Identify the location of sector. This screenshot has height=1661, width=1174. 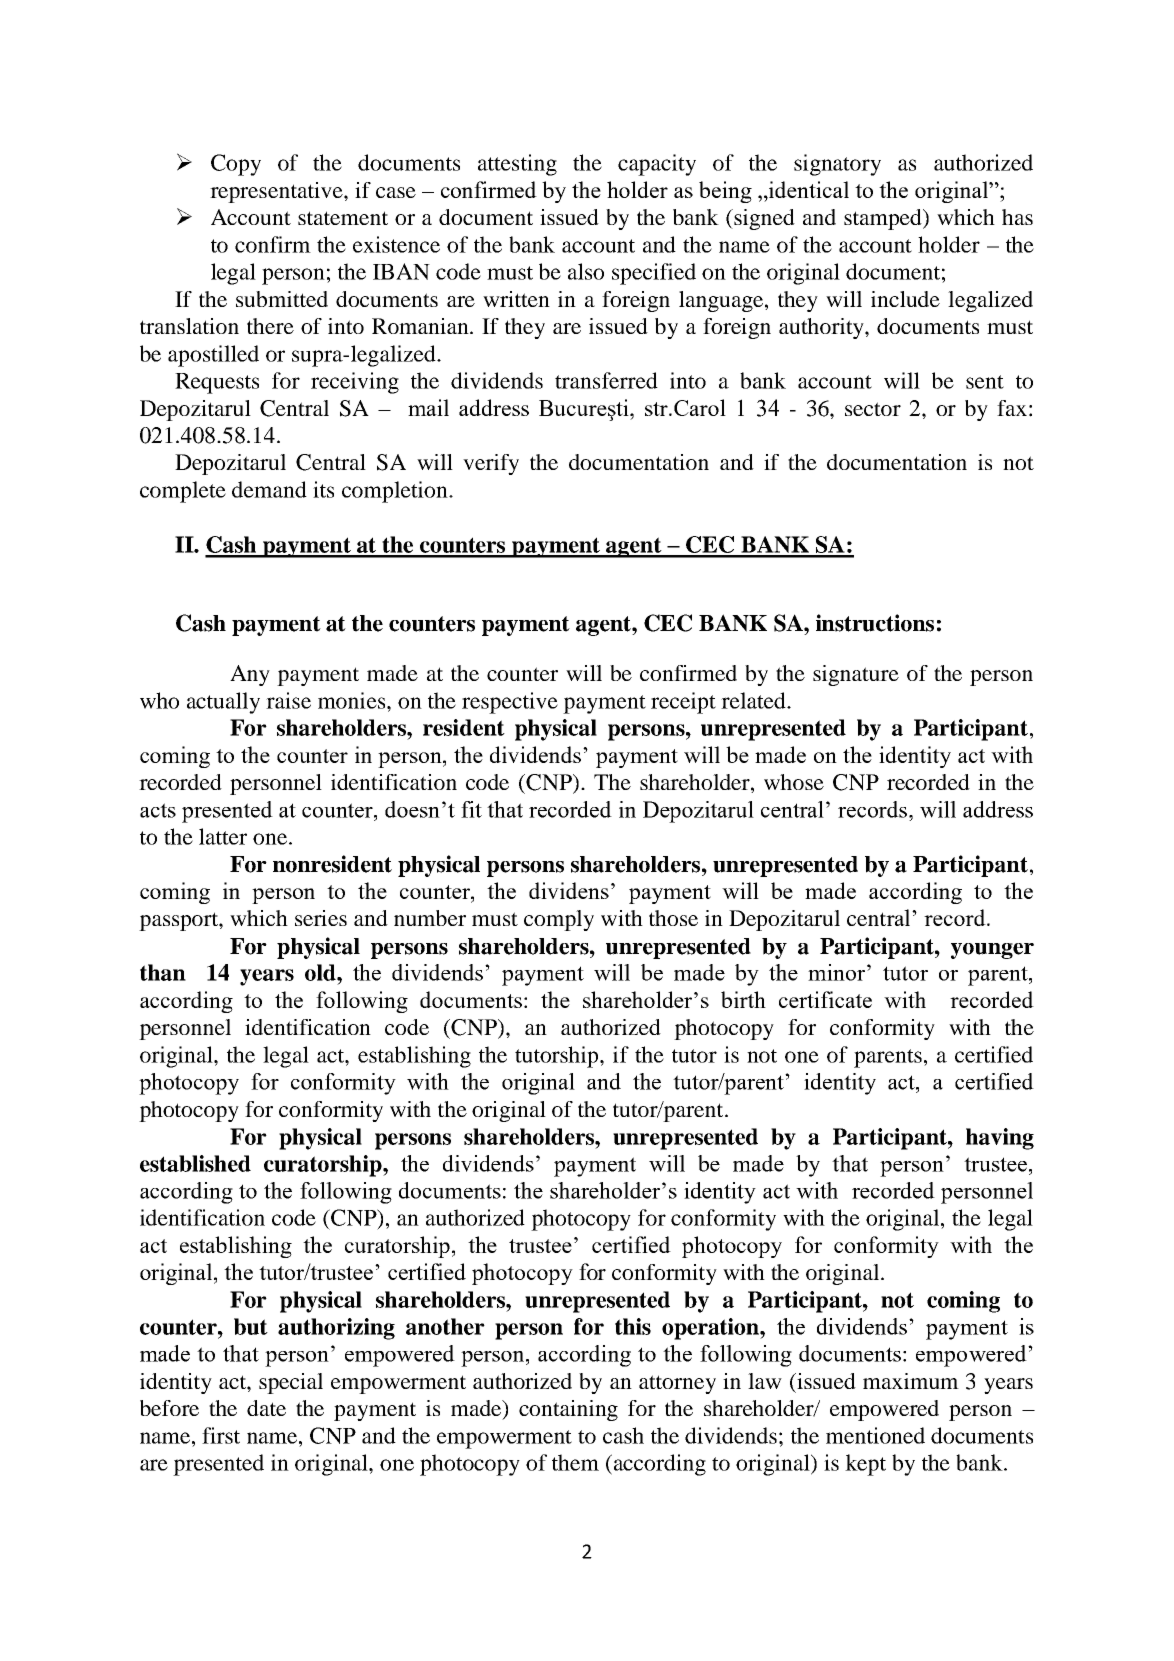
(873, 409).
